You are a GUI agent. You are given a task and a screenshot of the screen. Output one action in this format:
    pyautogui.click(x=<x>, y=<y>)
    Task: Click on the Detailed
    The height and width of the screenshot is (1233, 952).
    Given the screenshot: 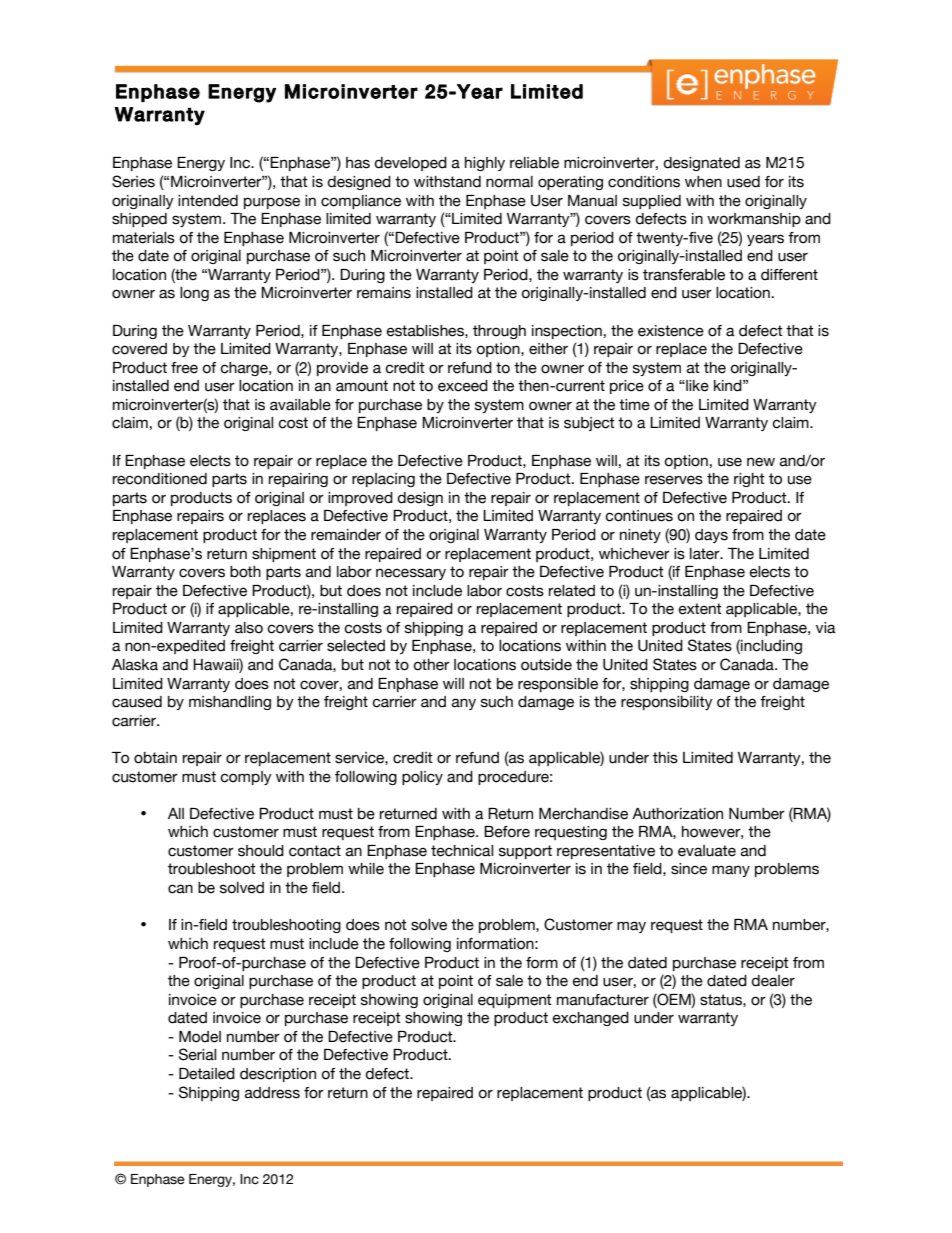 What is the action you would take?
    pyautogui.click(x=207, y=1074)
